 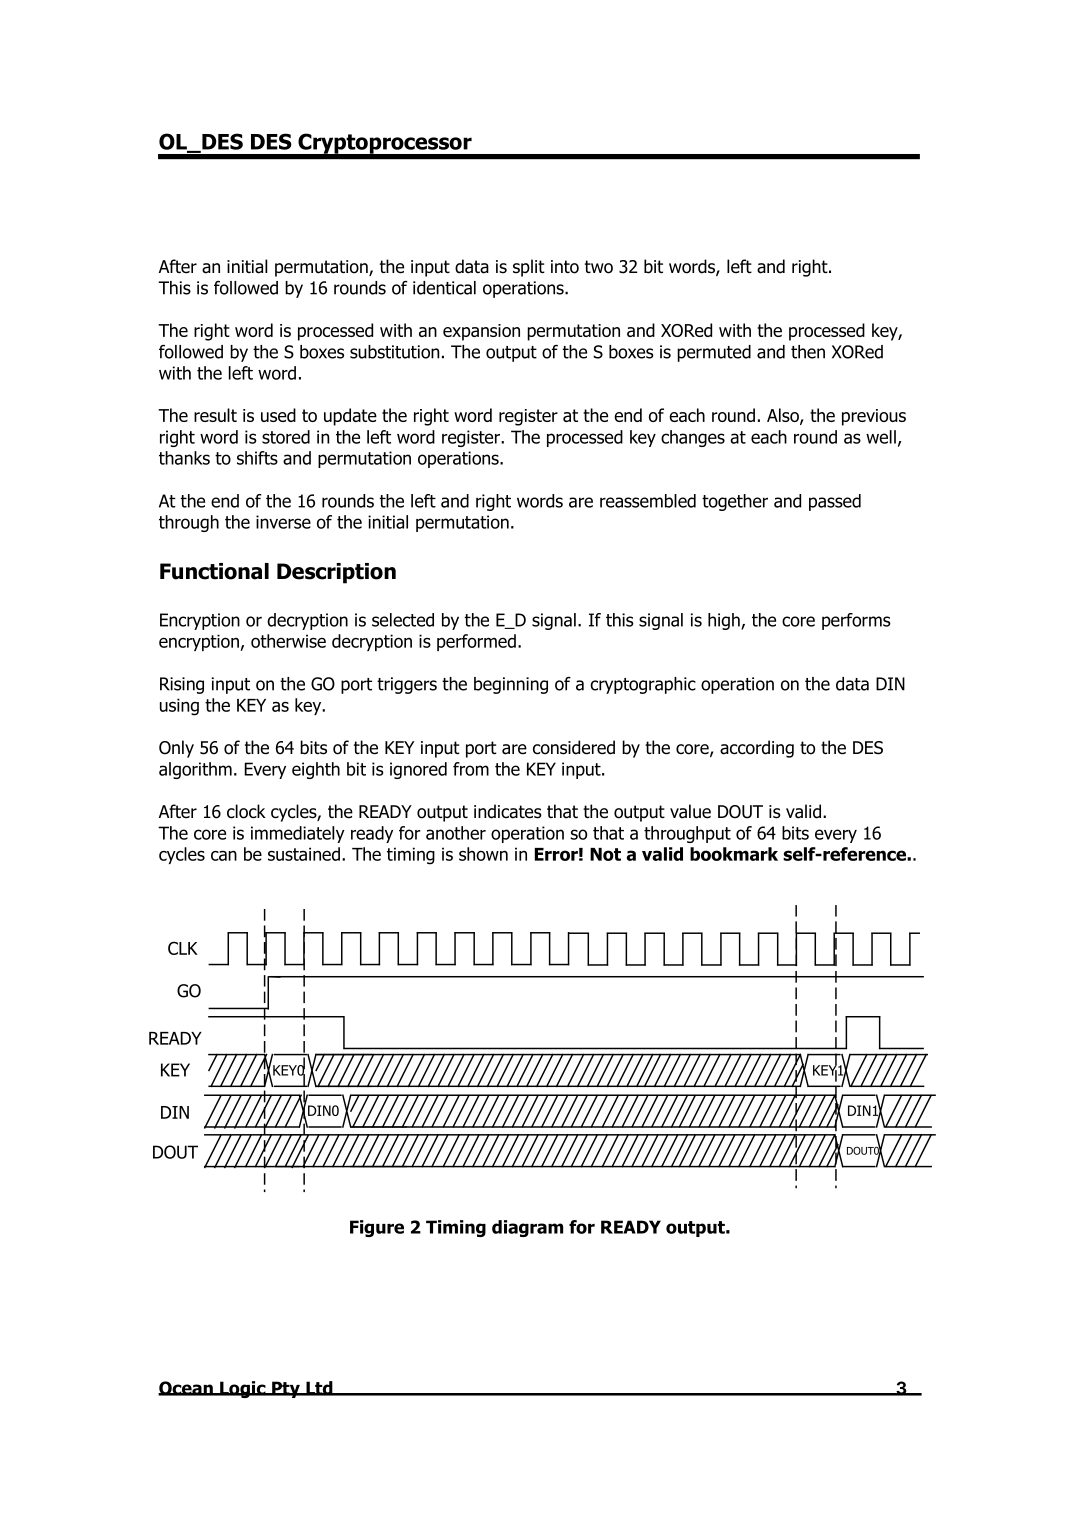 I want to click on indicates, so click(x=508, y=811).
